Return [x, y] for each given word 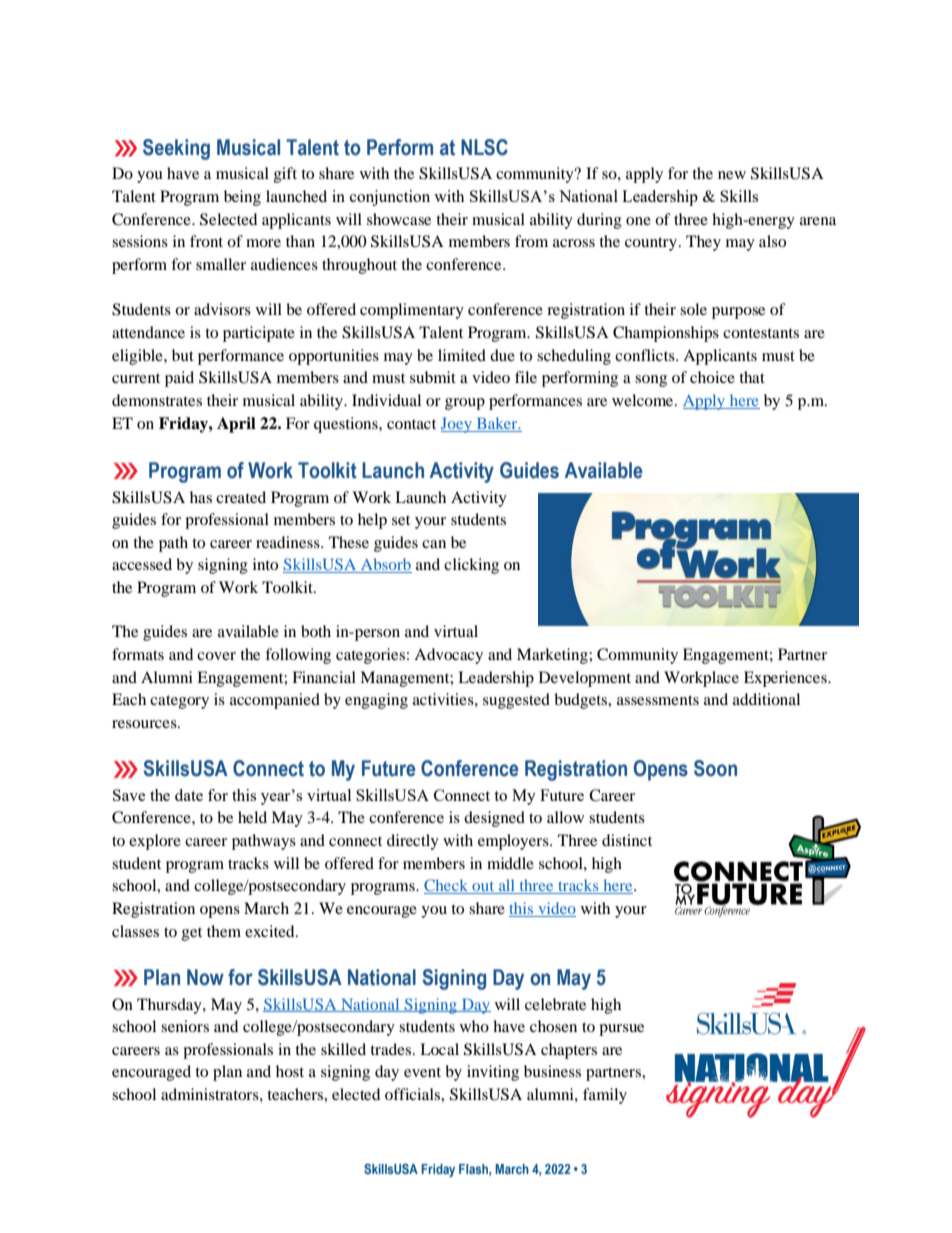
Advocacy [448, 656]
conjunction [390, 198]
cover [216, 656]
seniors [185, 1026]
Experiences [786, 679]
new [732, 175]
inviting [493, 1073]
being [242, 198]
